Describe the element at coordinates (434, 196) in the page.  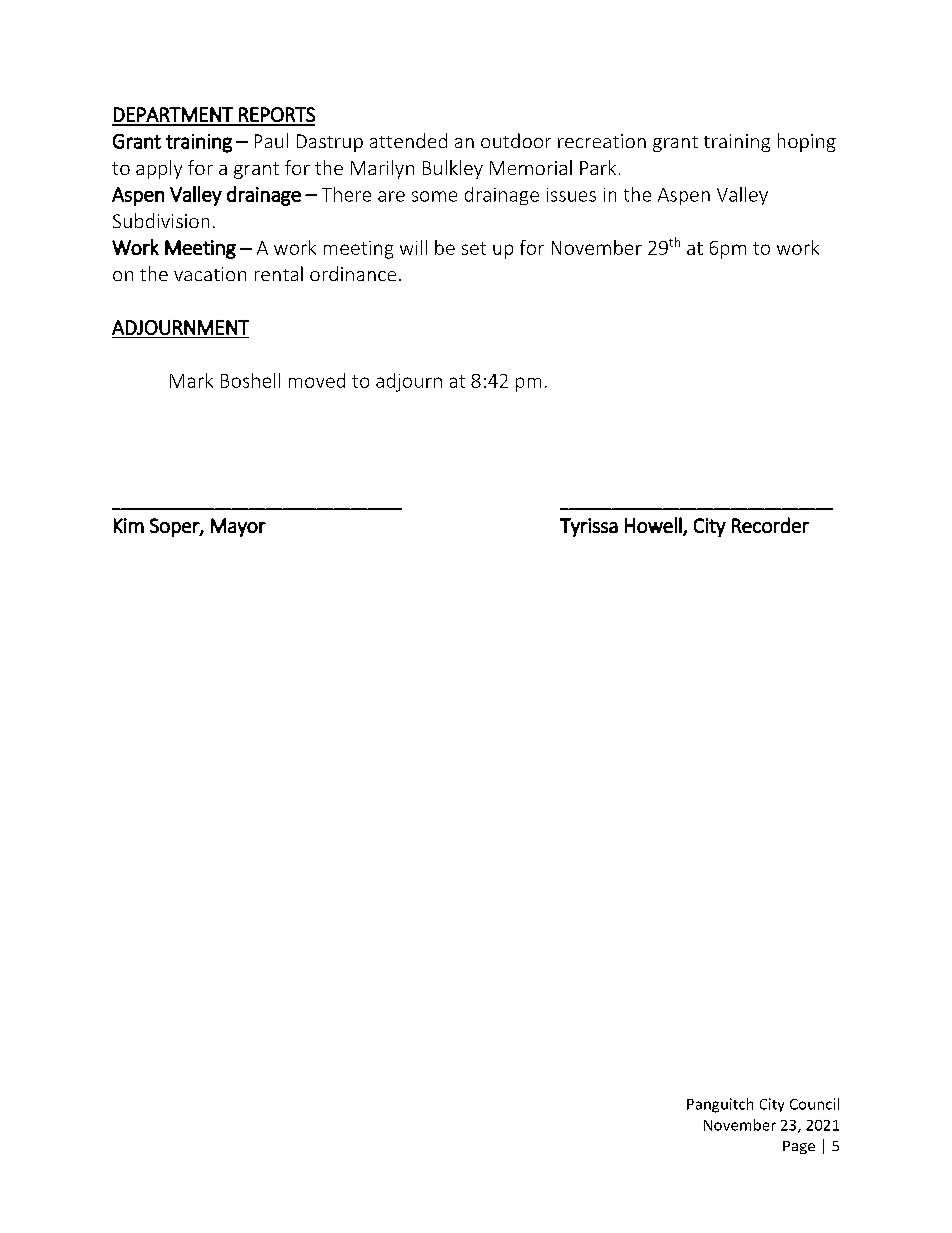
I see `some` at that location.
